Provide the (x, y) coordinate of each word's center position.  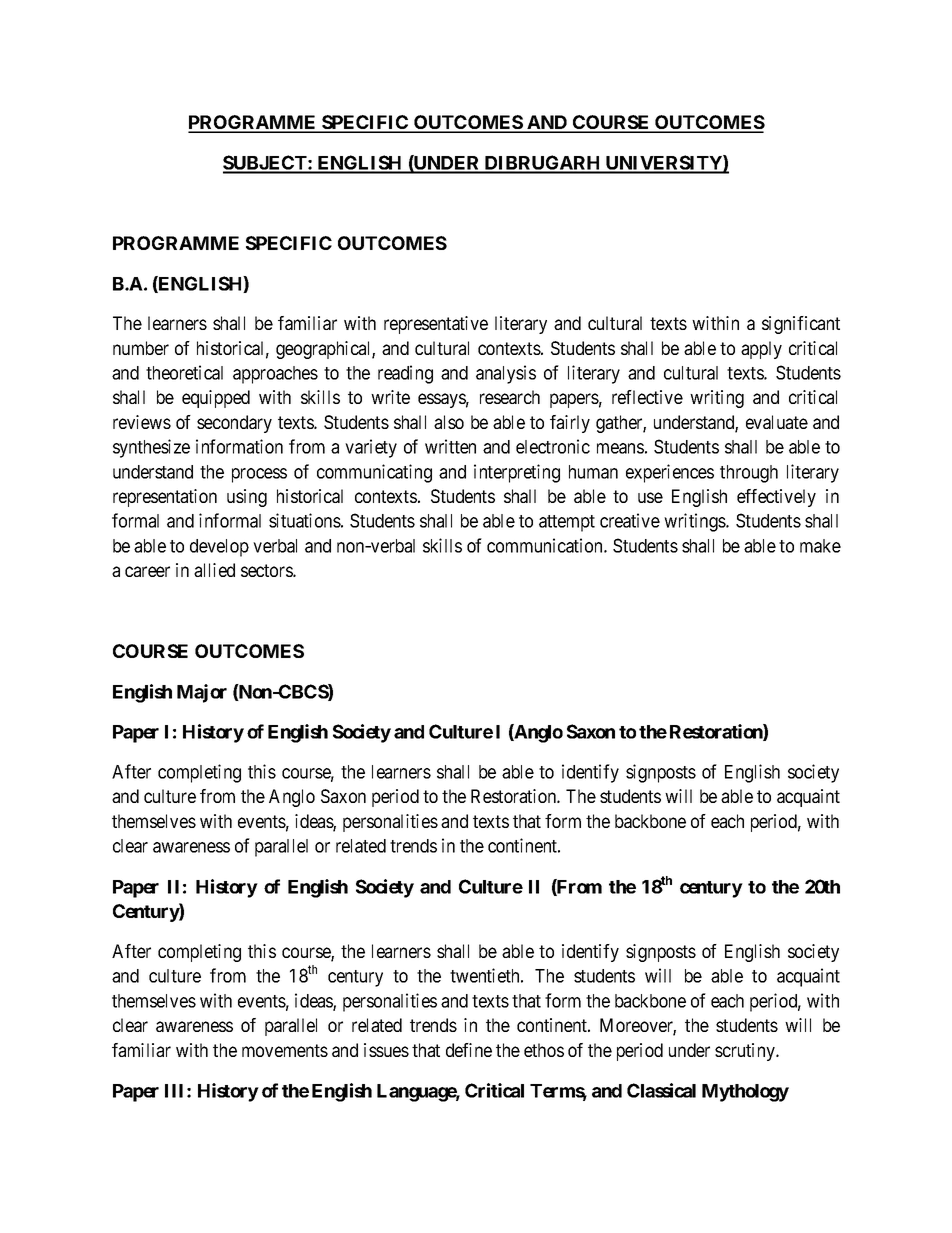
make (820, 546)
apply (761, 350)
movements (285, 1050)
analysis (506, 374)
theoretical (184, 372)
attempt (567, 523)
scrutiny (746, 1052)
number (141, 348)
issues (386, 1050)
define (469, 1050)
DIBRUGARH (543, 164)
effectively (776, 498)
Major (202, 693)
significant (801, 325)
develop (219, 548)
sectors (267, 570)
